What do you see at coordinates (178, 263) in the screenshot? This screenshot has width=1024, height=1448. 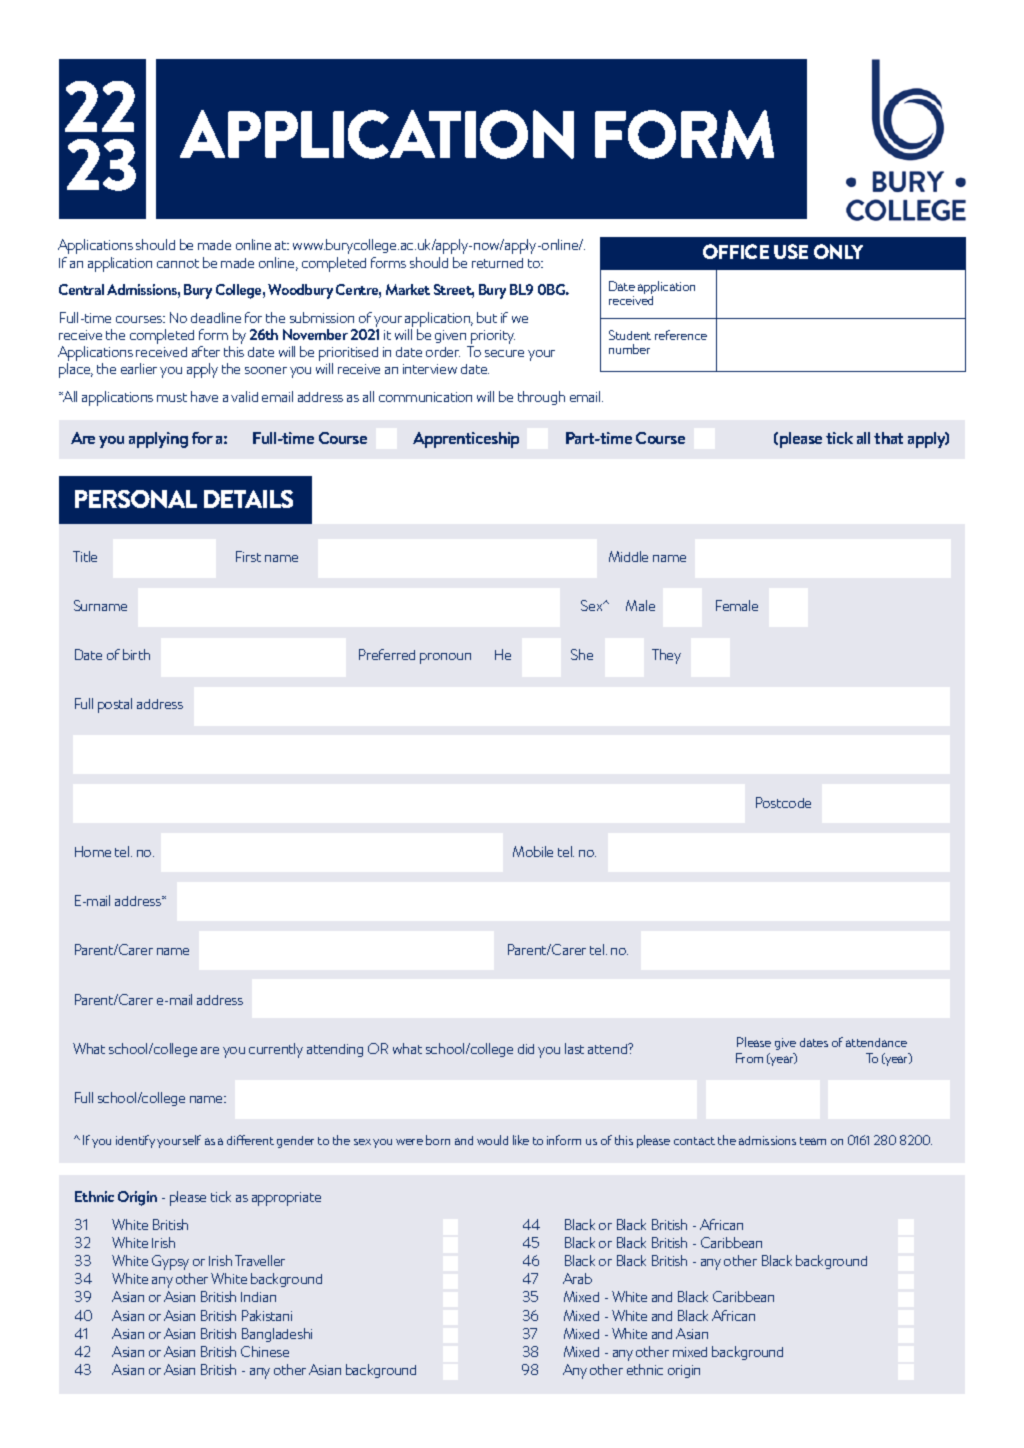 I see `cannot` at bounding box center [178, 263].
